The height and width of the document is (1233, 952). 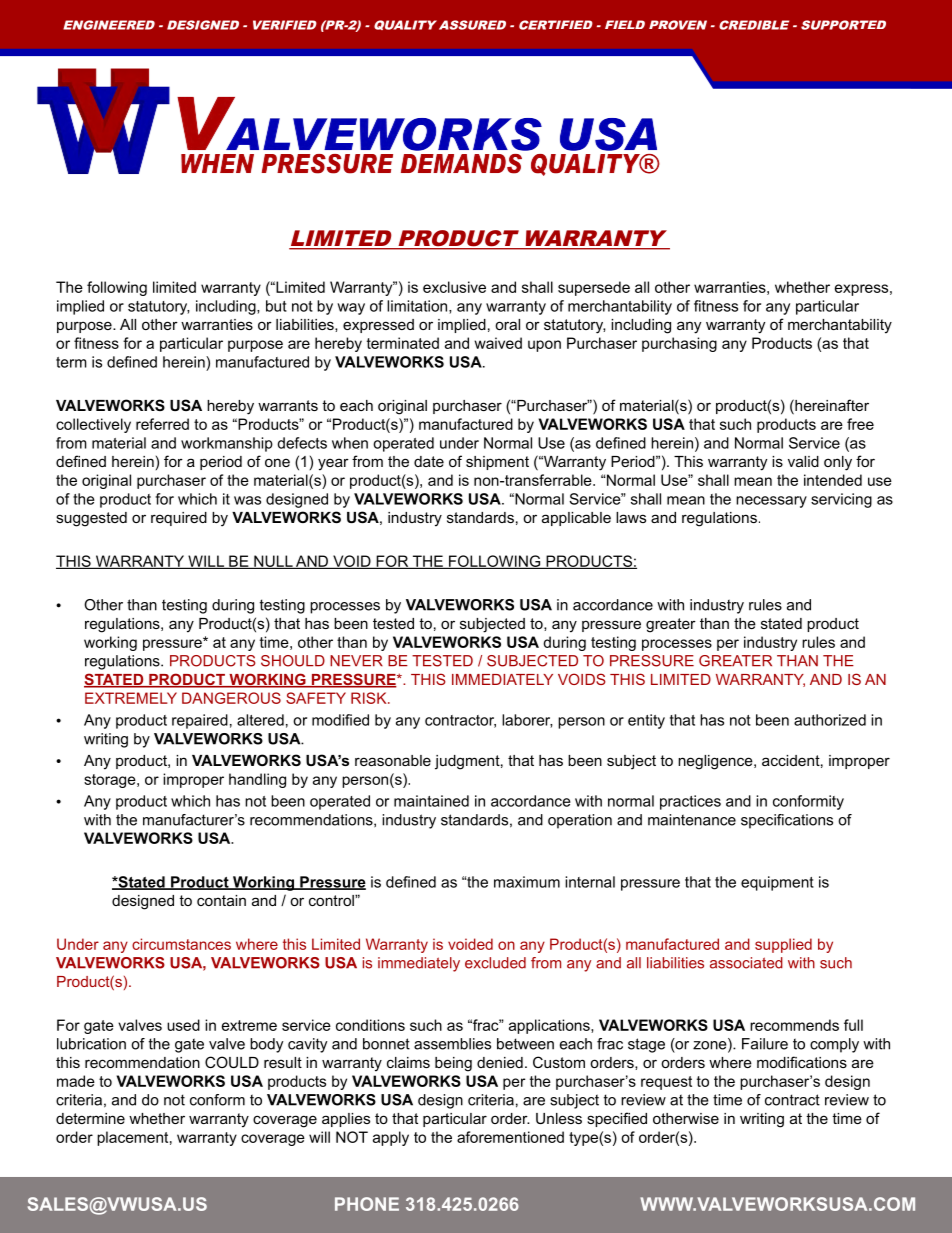 What do you see at coordinates (221, 900) in the document?
I see `contain` at bounding box center [221, 900].
